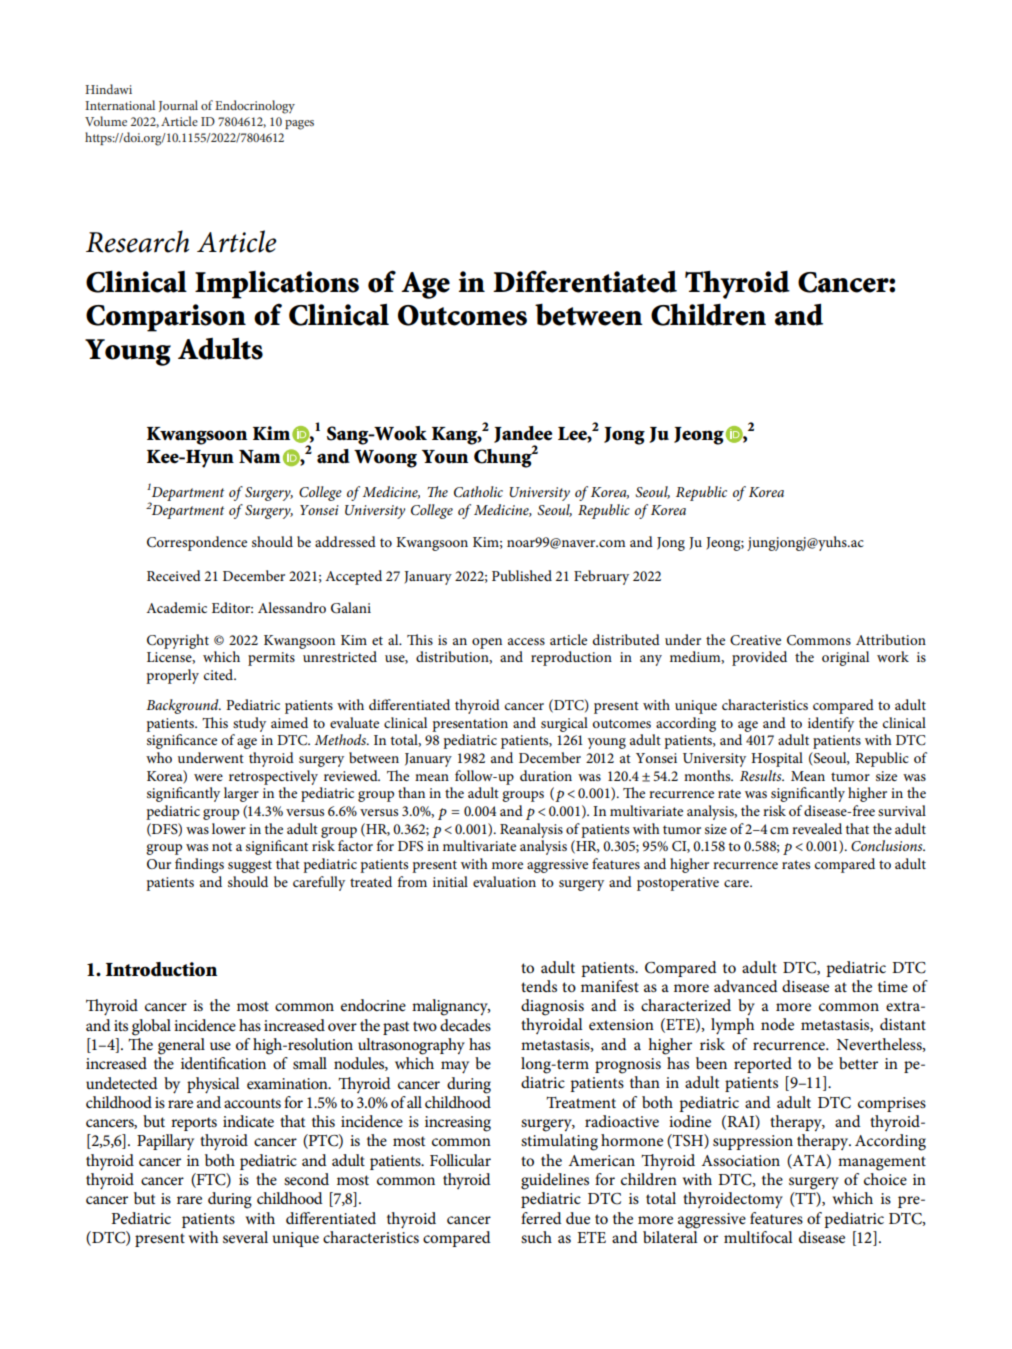 This screenshot has width=1012, height=1349. Describe the element at coordinates (197, 543) in the screenshot. I see `Correspondence` at that location.
